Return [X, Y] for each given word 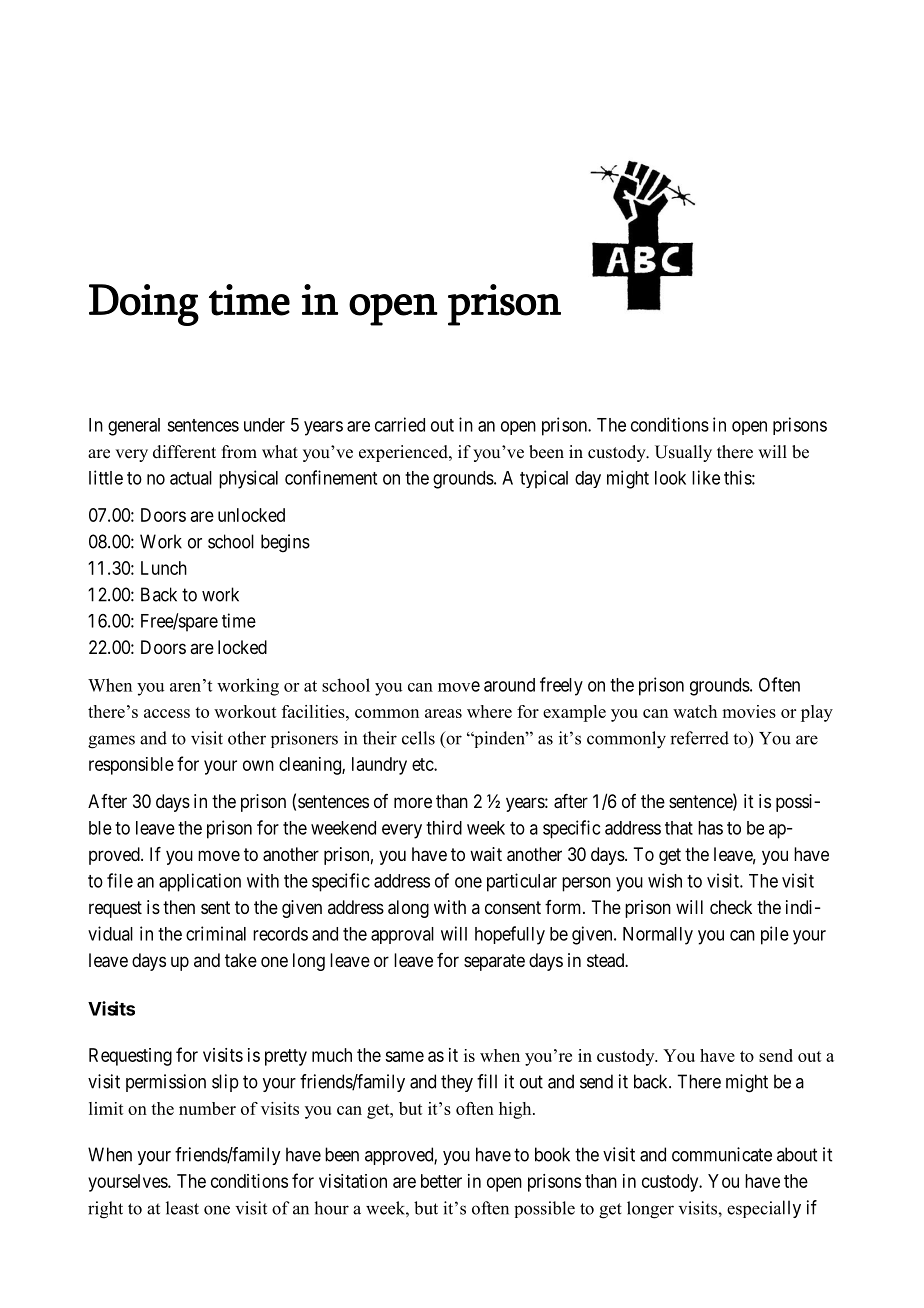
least [182, 1208]
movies [749, 711]
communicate [722, 1154]
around [509, 685]
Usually [683, 453]
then [179, 907]
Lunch [164, 568]
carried [400, 424]
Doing [144, 305]
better [441, 1181]
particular [522, 882]
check [731, 907]
